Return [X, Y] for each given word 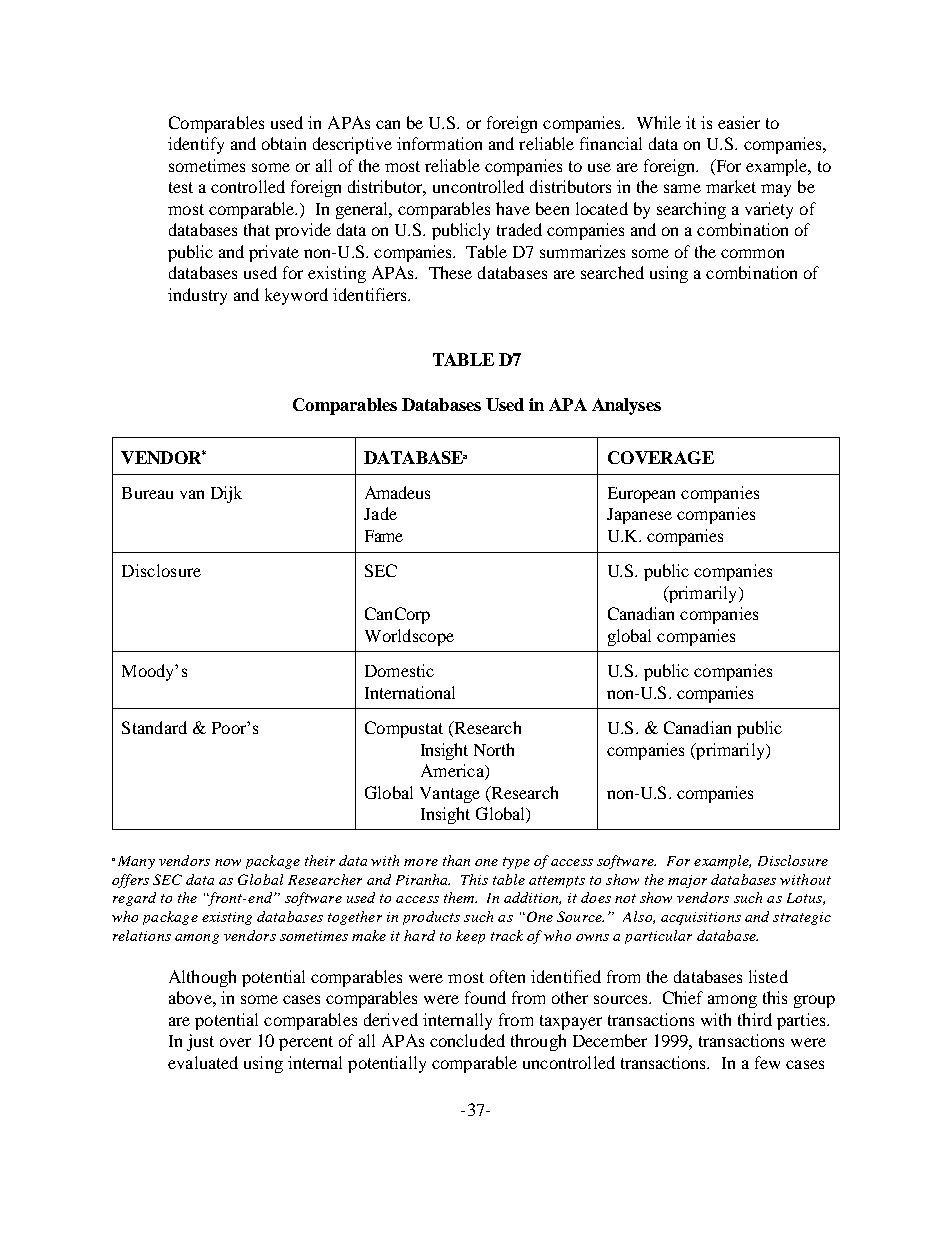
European [641, 495]
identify [196, 145]
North [494, 749]
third [755, 1019]
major [687, 881]
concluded [467, 1040]
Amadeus [397, 492]
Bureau [147, 493]
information [439, 143]
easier [739, 122]
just [200, 1042]
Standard [154, 727]
